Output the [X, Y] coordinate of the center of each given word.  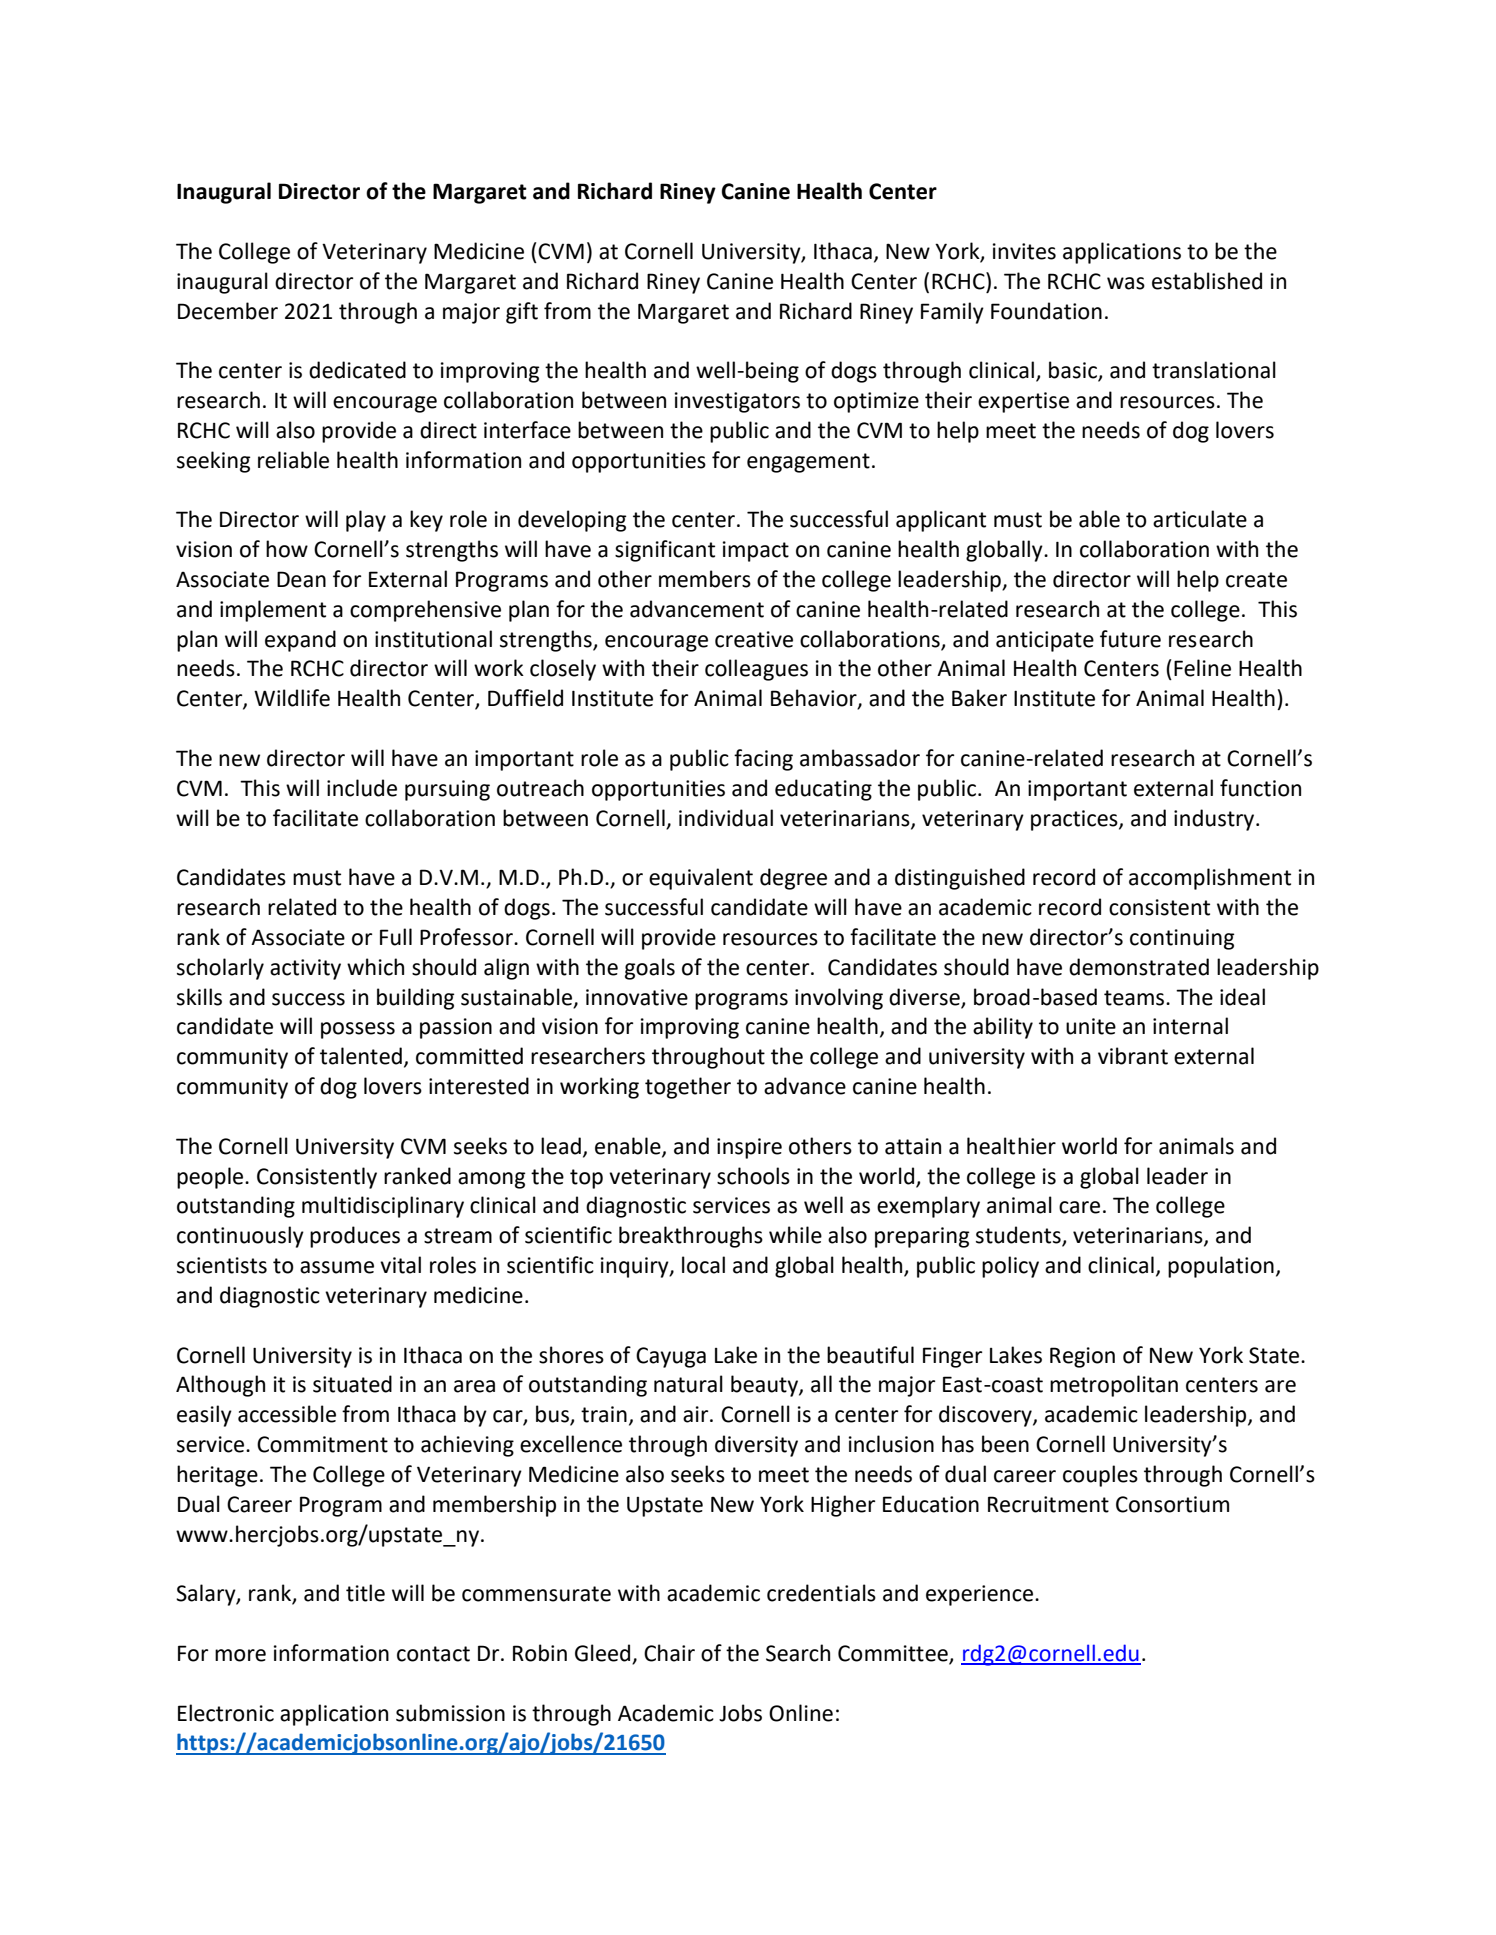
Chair [669, 1653]
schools [753, 1176]
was [1126, 283]
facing [763, 760]
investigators [737, 402]
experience [981, 1595]
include [362, 788]
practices [1075, 820]
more [240, 1655]
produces [355, 1237]
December [228, 311]
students [1019, 1236]
